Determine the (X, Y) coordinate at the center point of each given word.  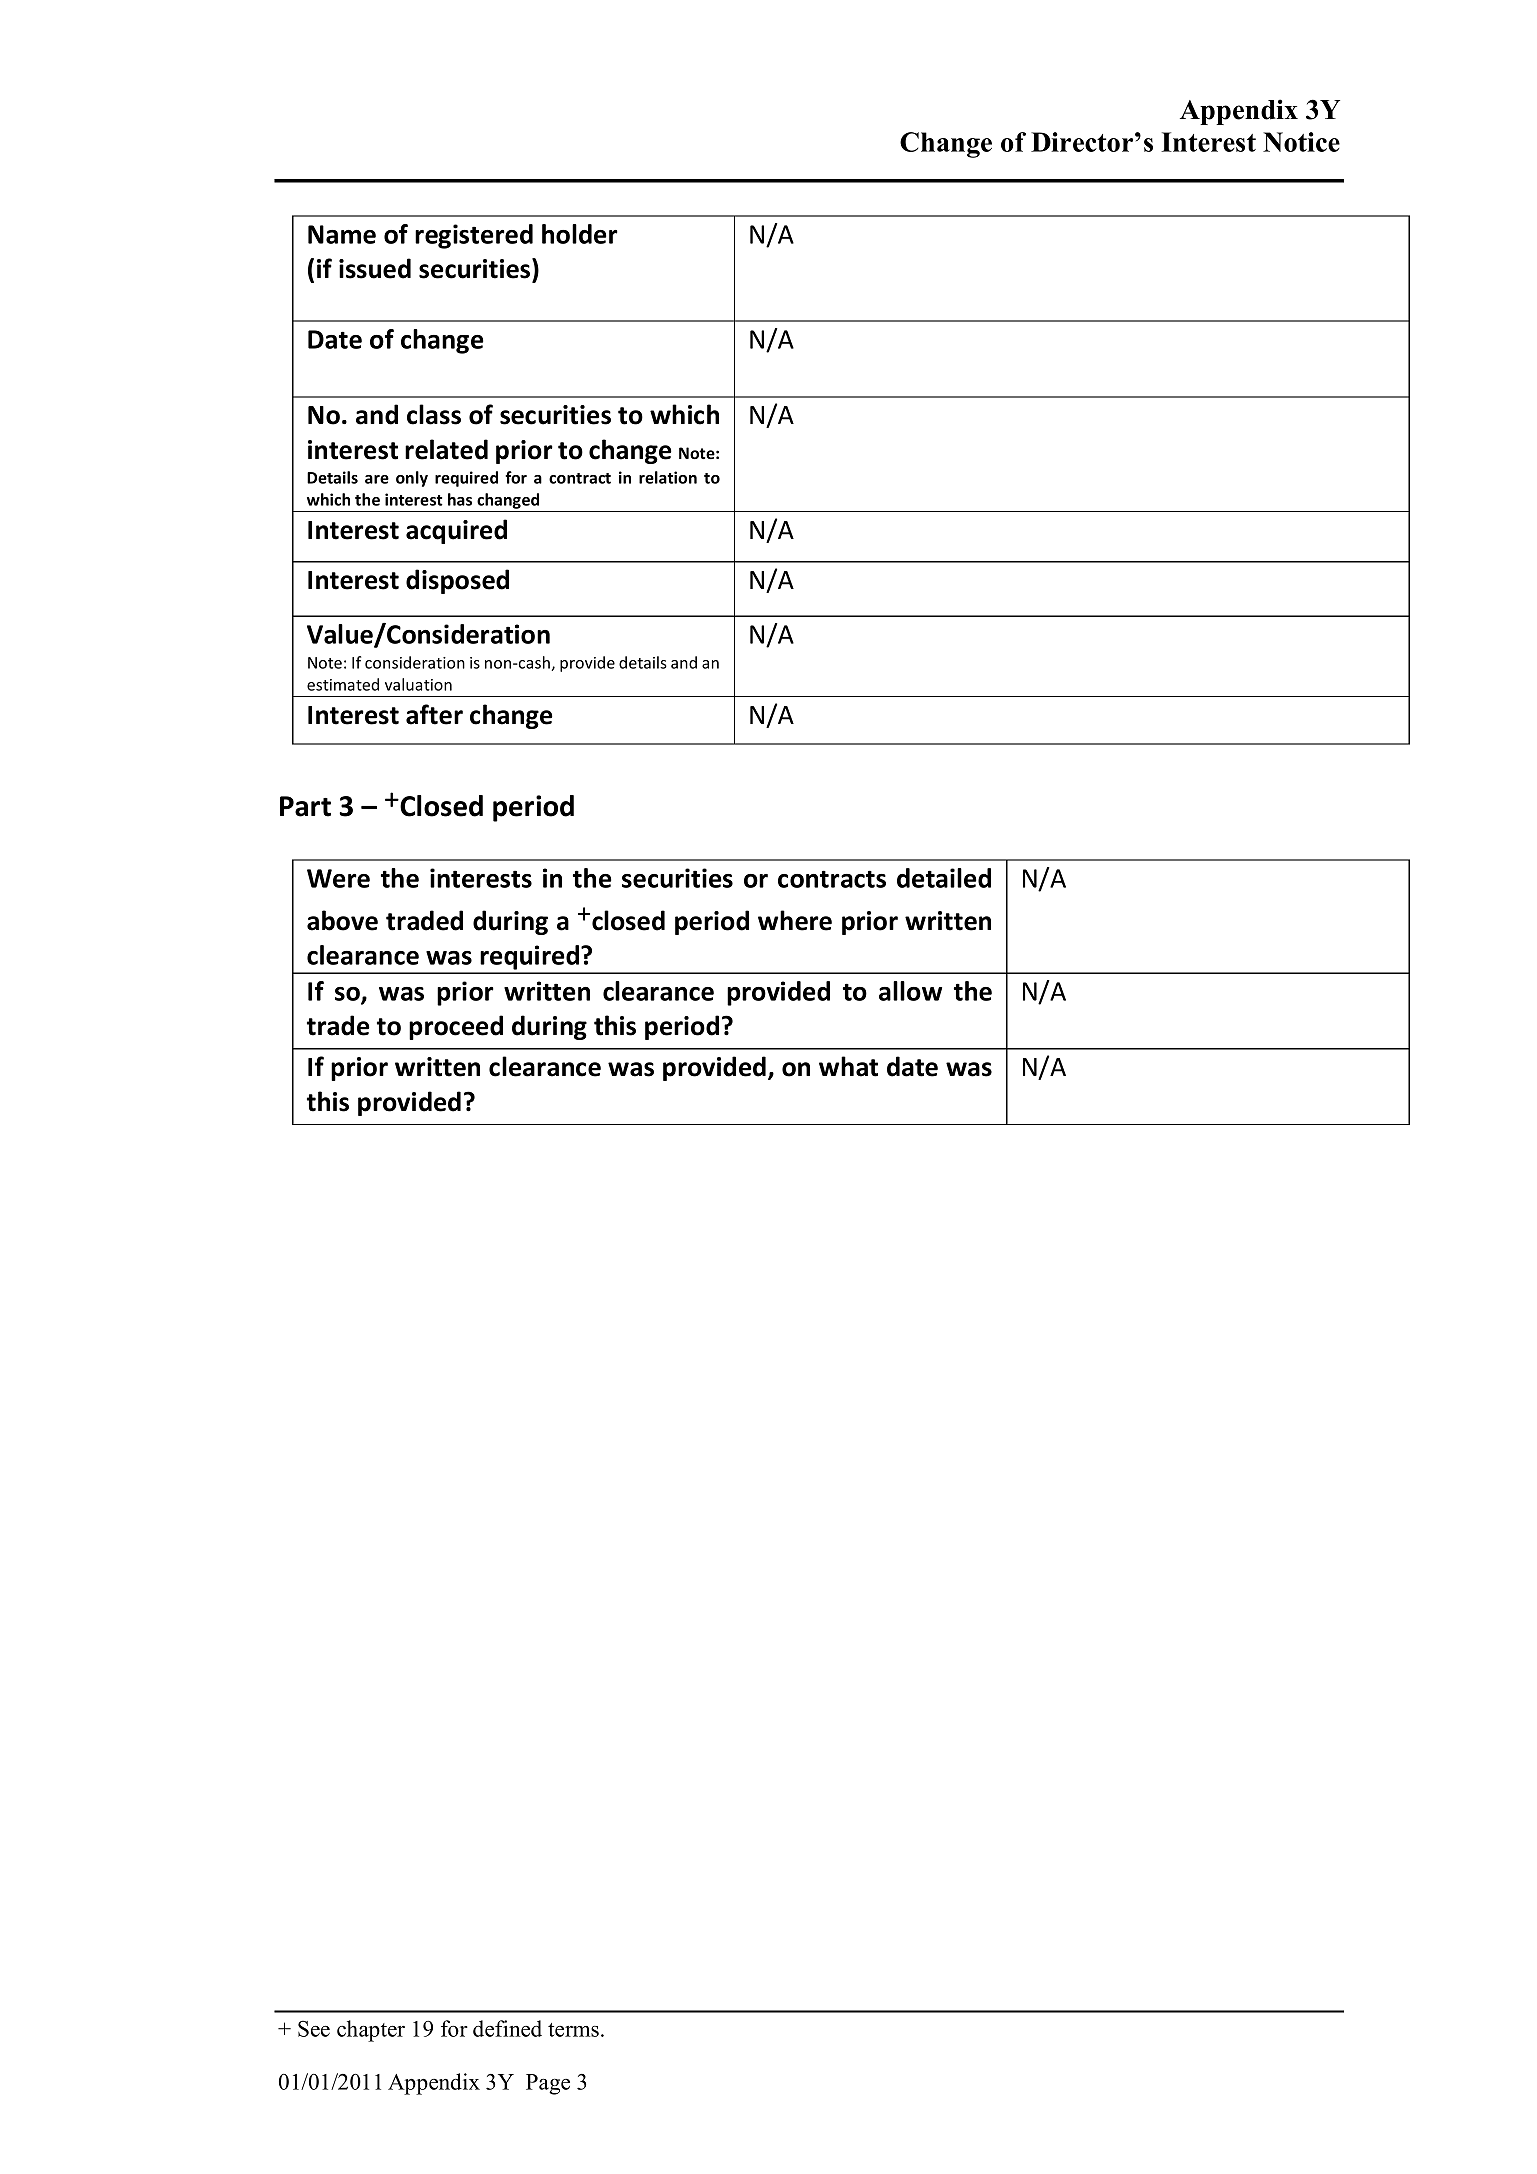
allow (910, 991)
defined (507, 2028)
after (434, 714)
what (848, 1066)
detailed (944, 878)
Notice (1301, 142)
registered (474, 236)
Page (548, 2084)
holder (580, 234)
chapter (371, 2031)
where (795, 920)
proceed (456, 1027)
